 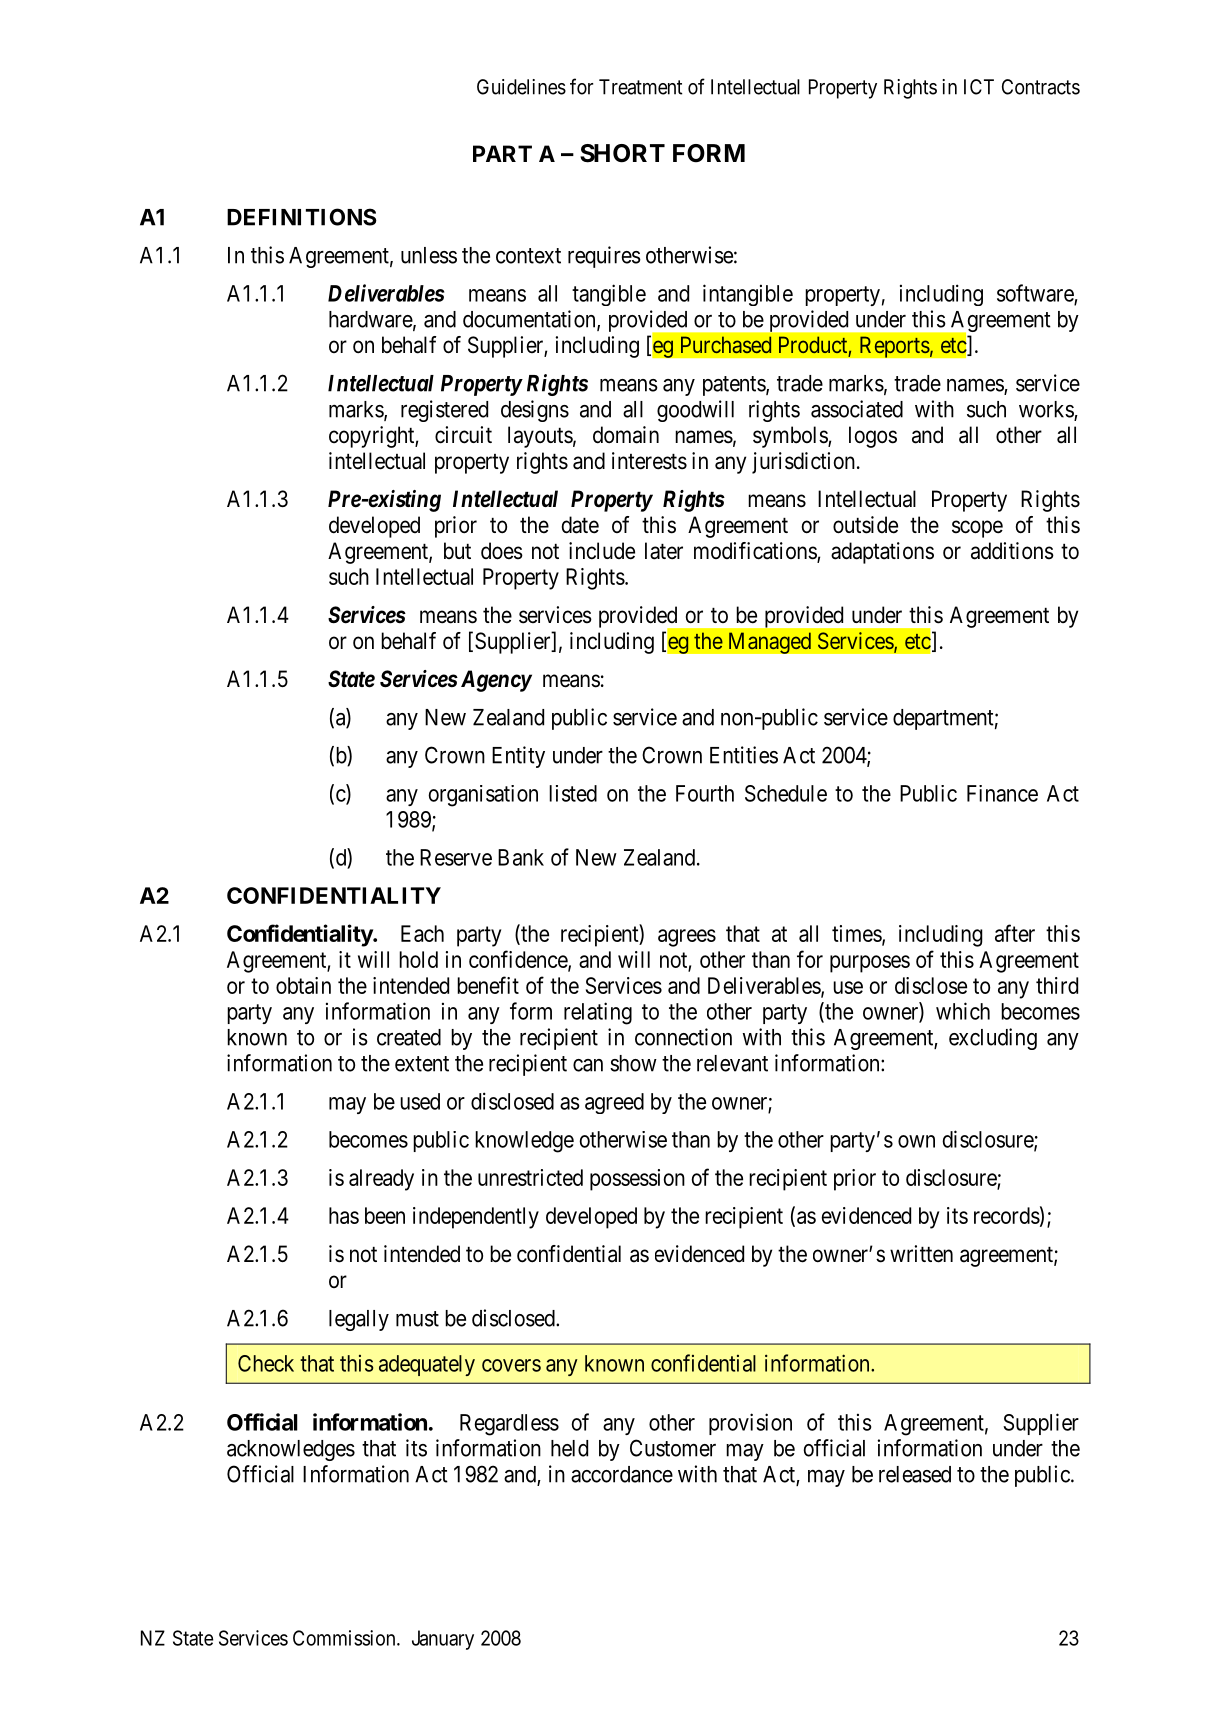 I want to click on Commission, so click(x=345, y=1638).
